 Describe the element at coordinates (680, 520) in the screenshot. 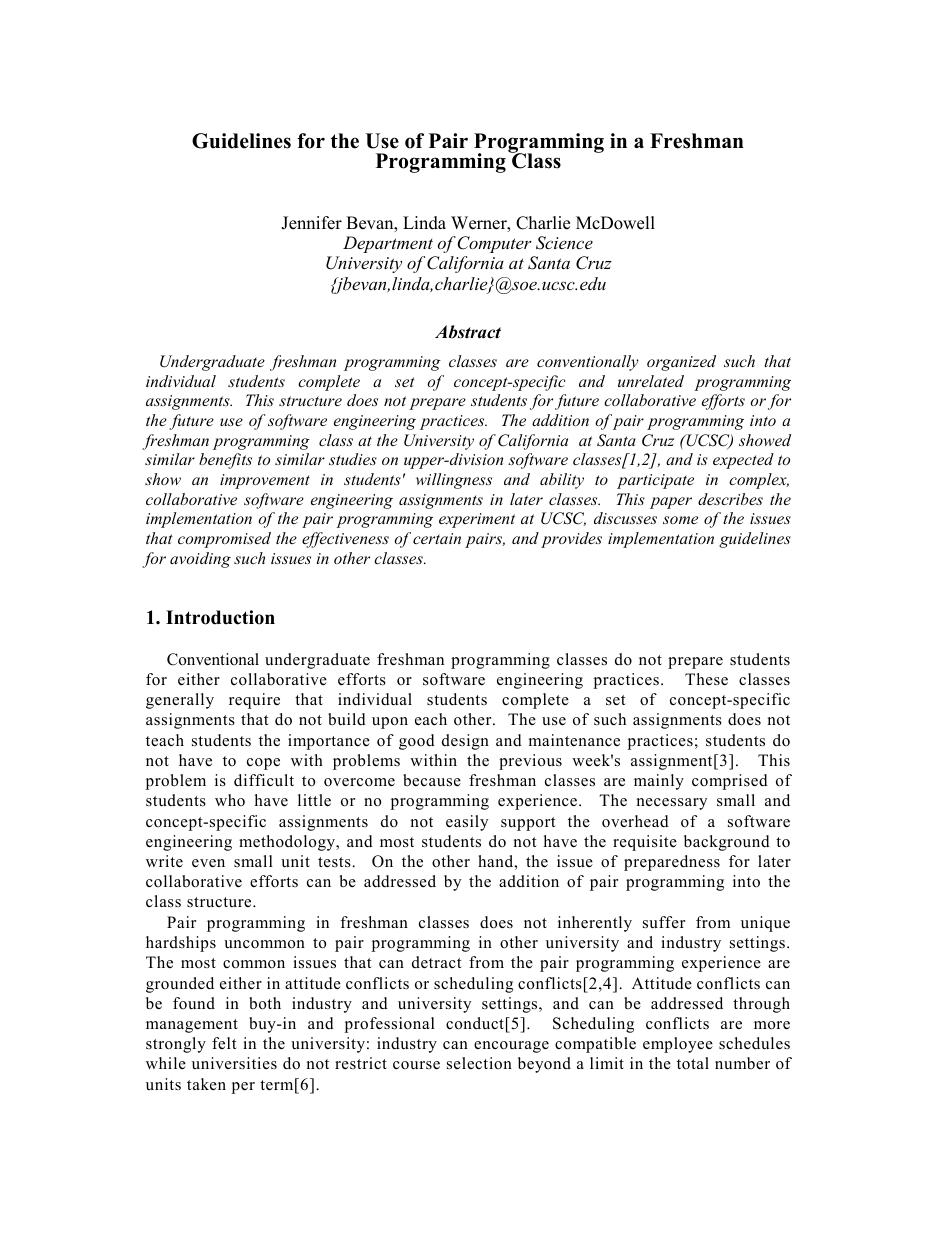

I see `some` at that location.
